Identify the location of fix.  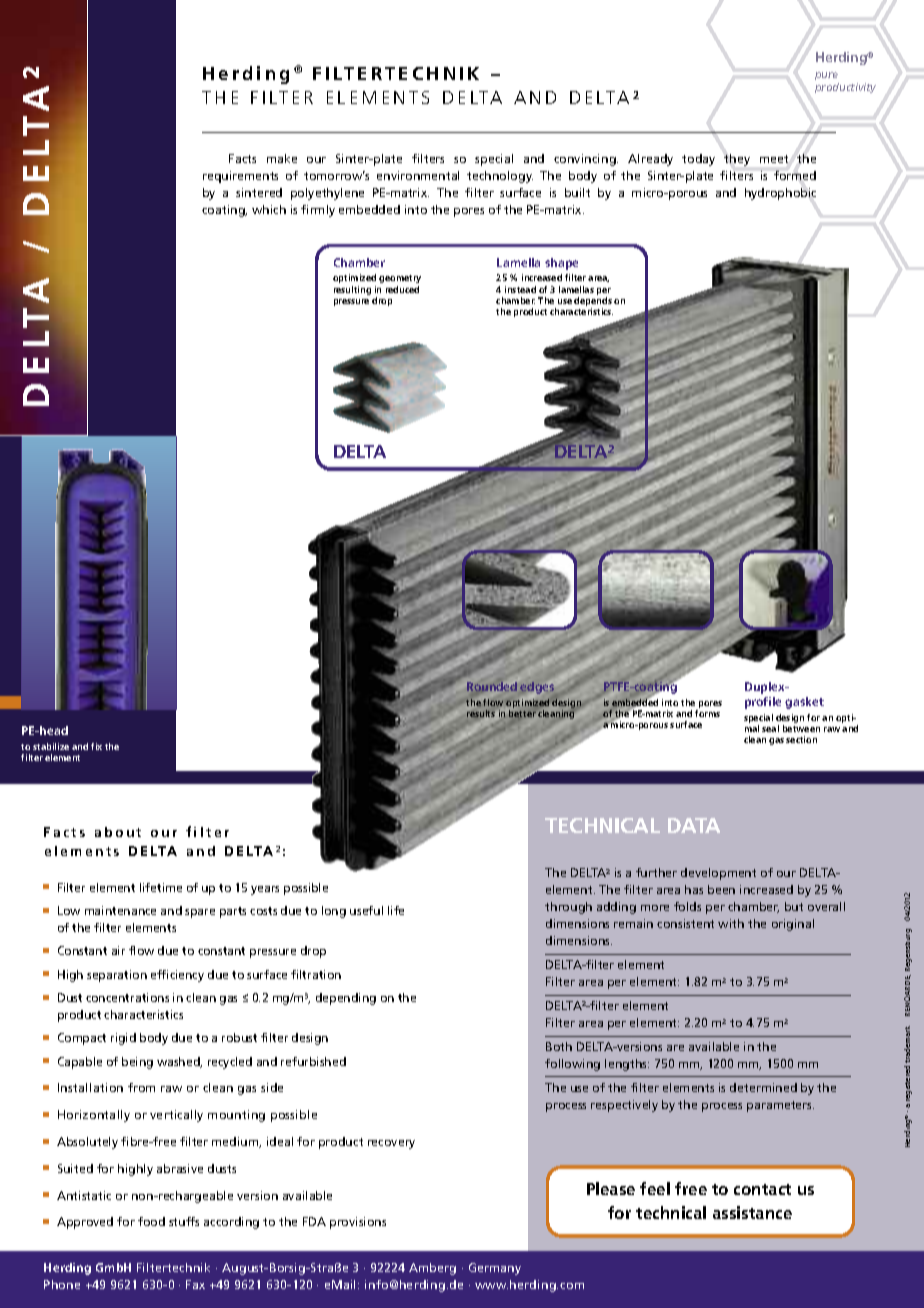
(96, 746).
